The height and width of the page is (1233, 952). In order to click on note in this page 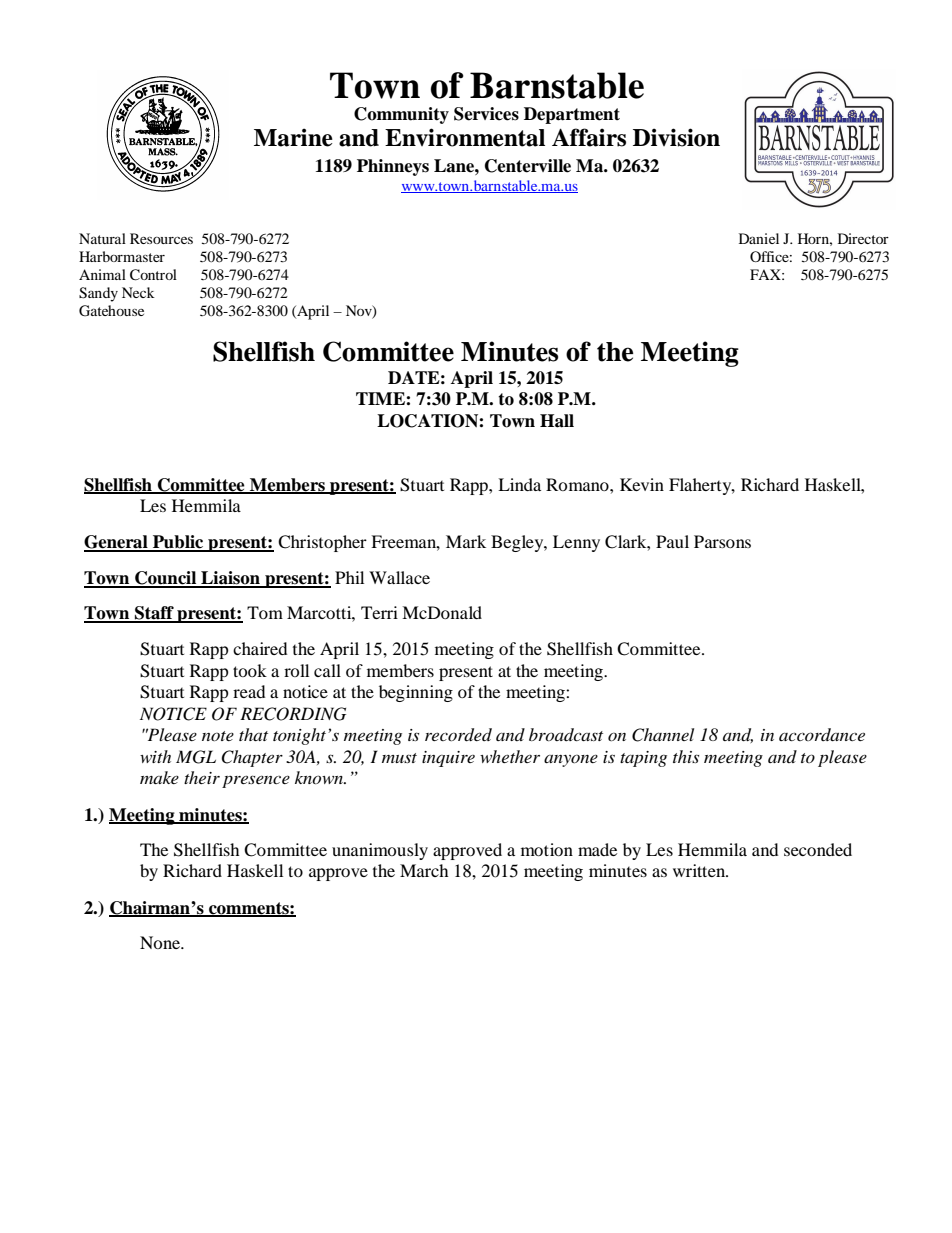, I will do `click(218, 736)`.
